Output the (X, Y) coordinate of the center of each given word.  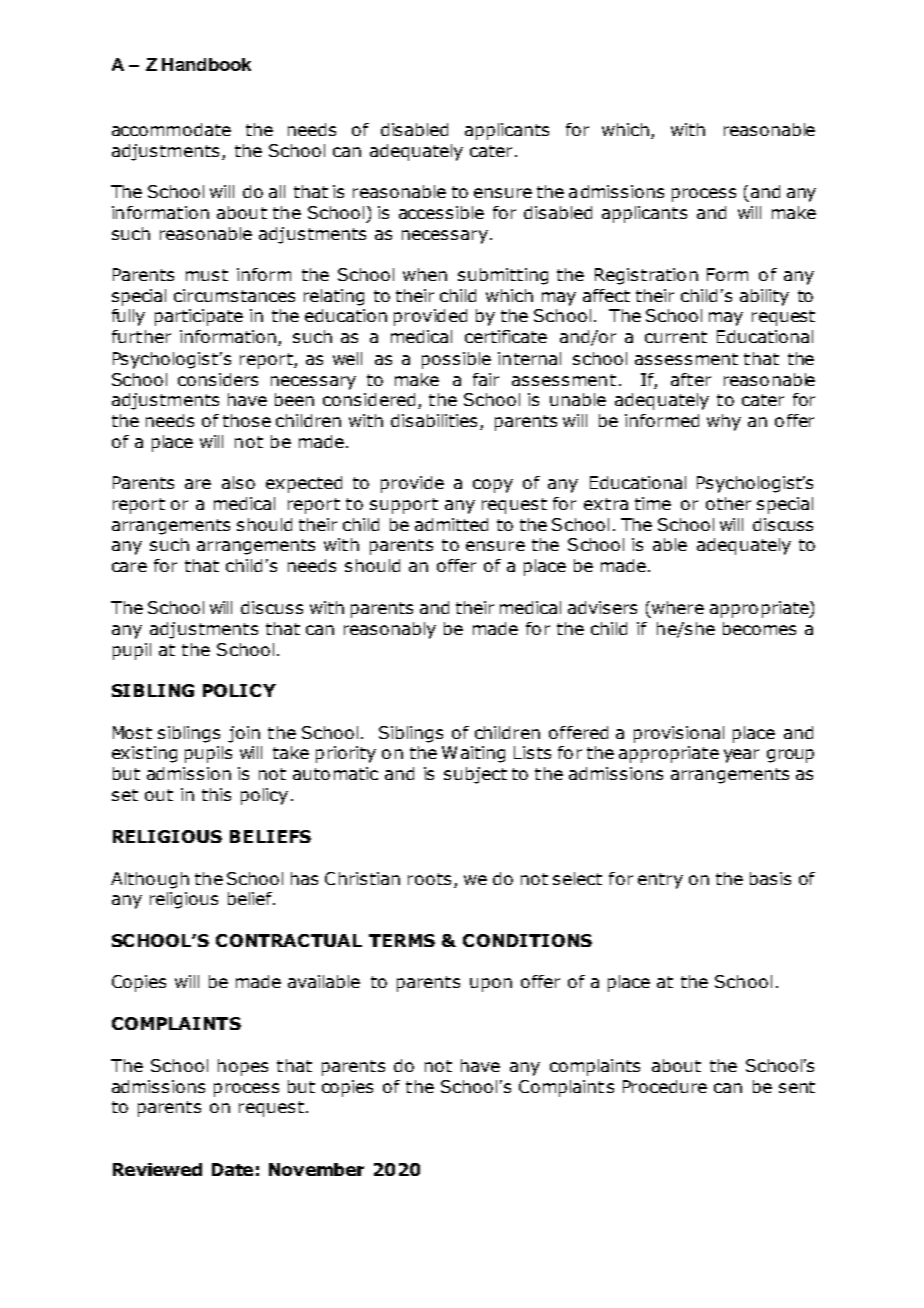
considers (218, 379)
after (691, 379)
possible (456, 360)
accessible (441, 212)
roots (429, 879)
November (316, 1169)
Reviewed (157, 1169)
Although (150, 880)
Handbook (206, 64)
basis (770, 878)
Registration (646, 276)
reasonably (390, 630)
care (129, 567)
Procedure (665, 1086)
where (678, 607)
